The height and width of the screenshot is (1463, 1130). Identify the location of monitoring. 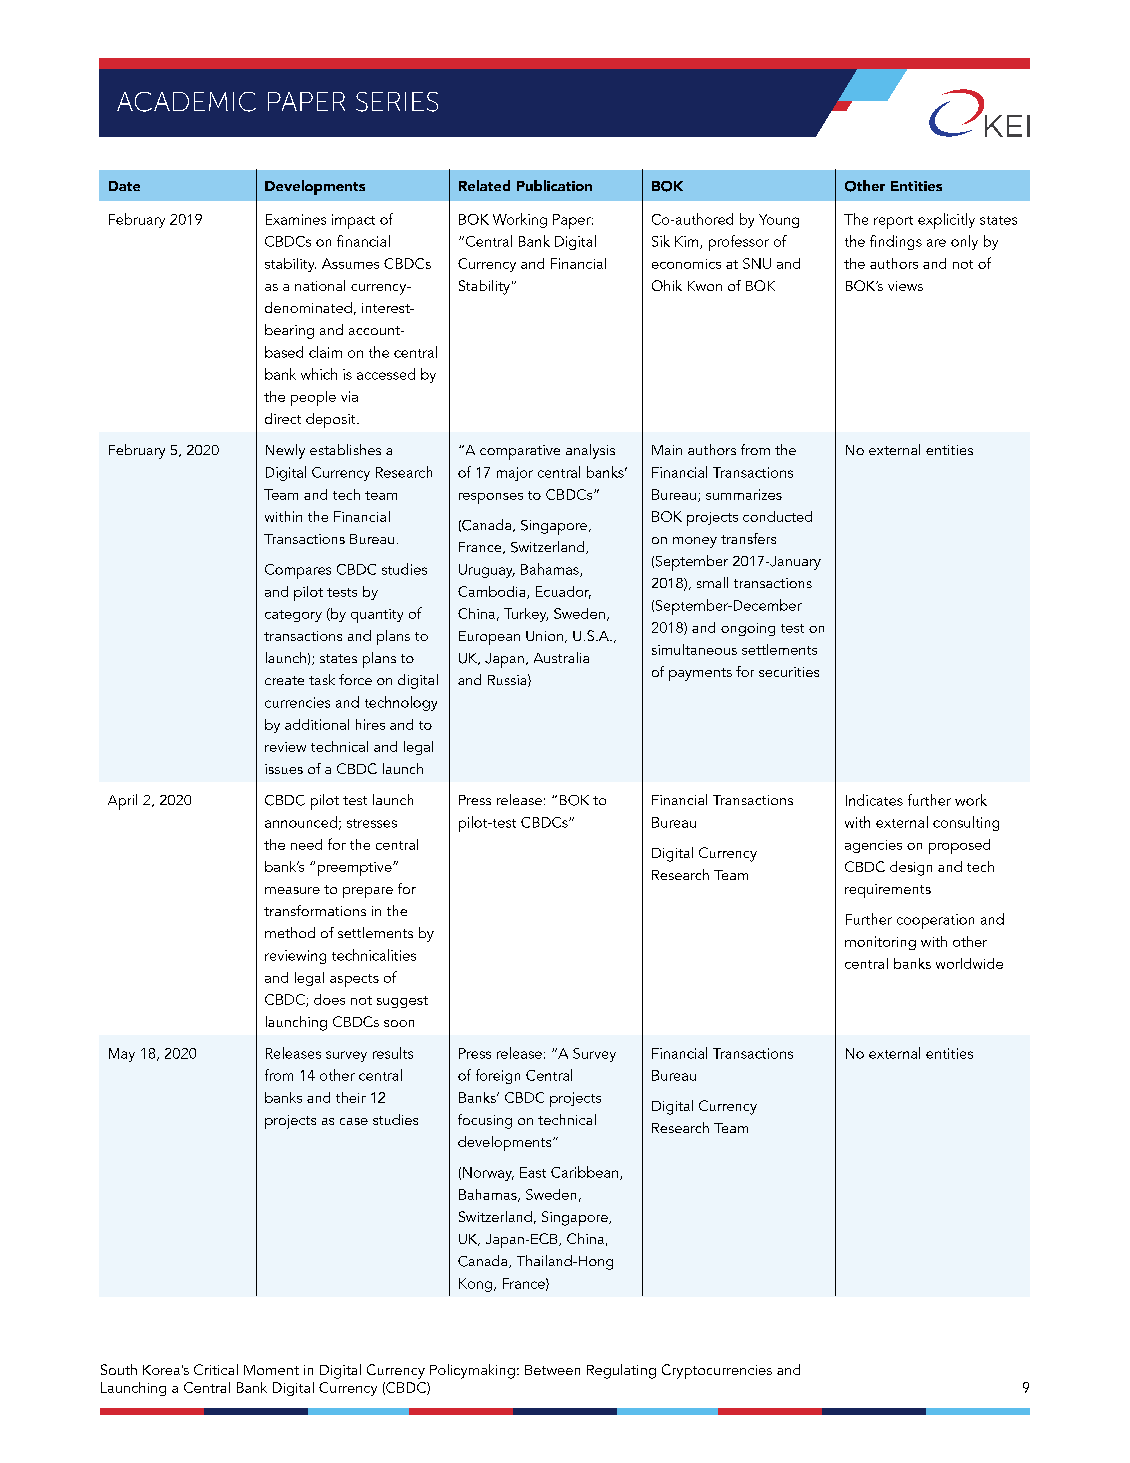
(880, 943).
